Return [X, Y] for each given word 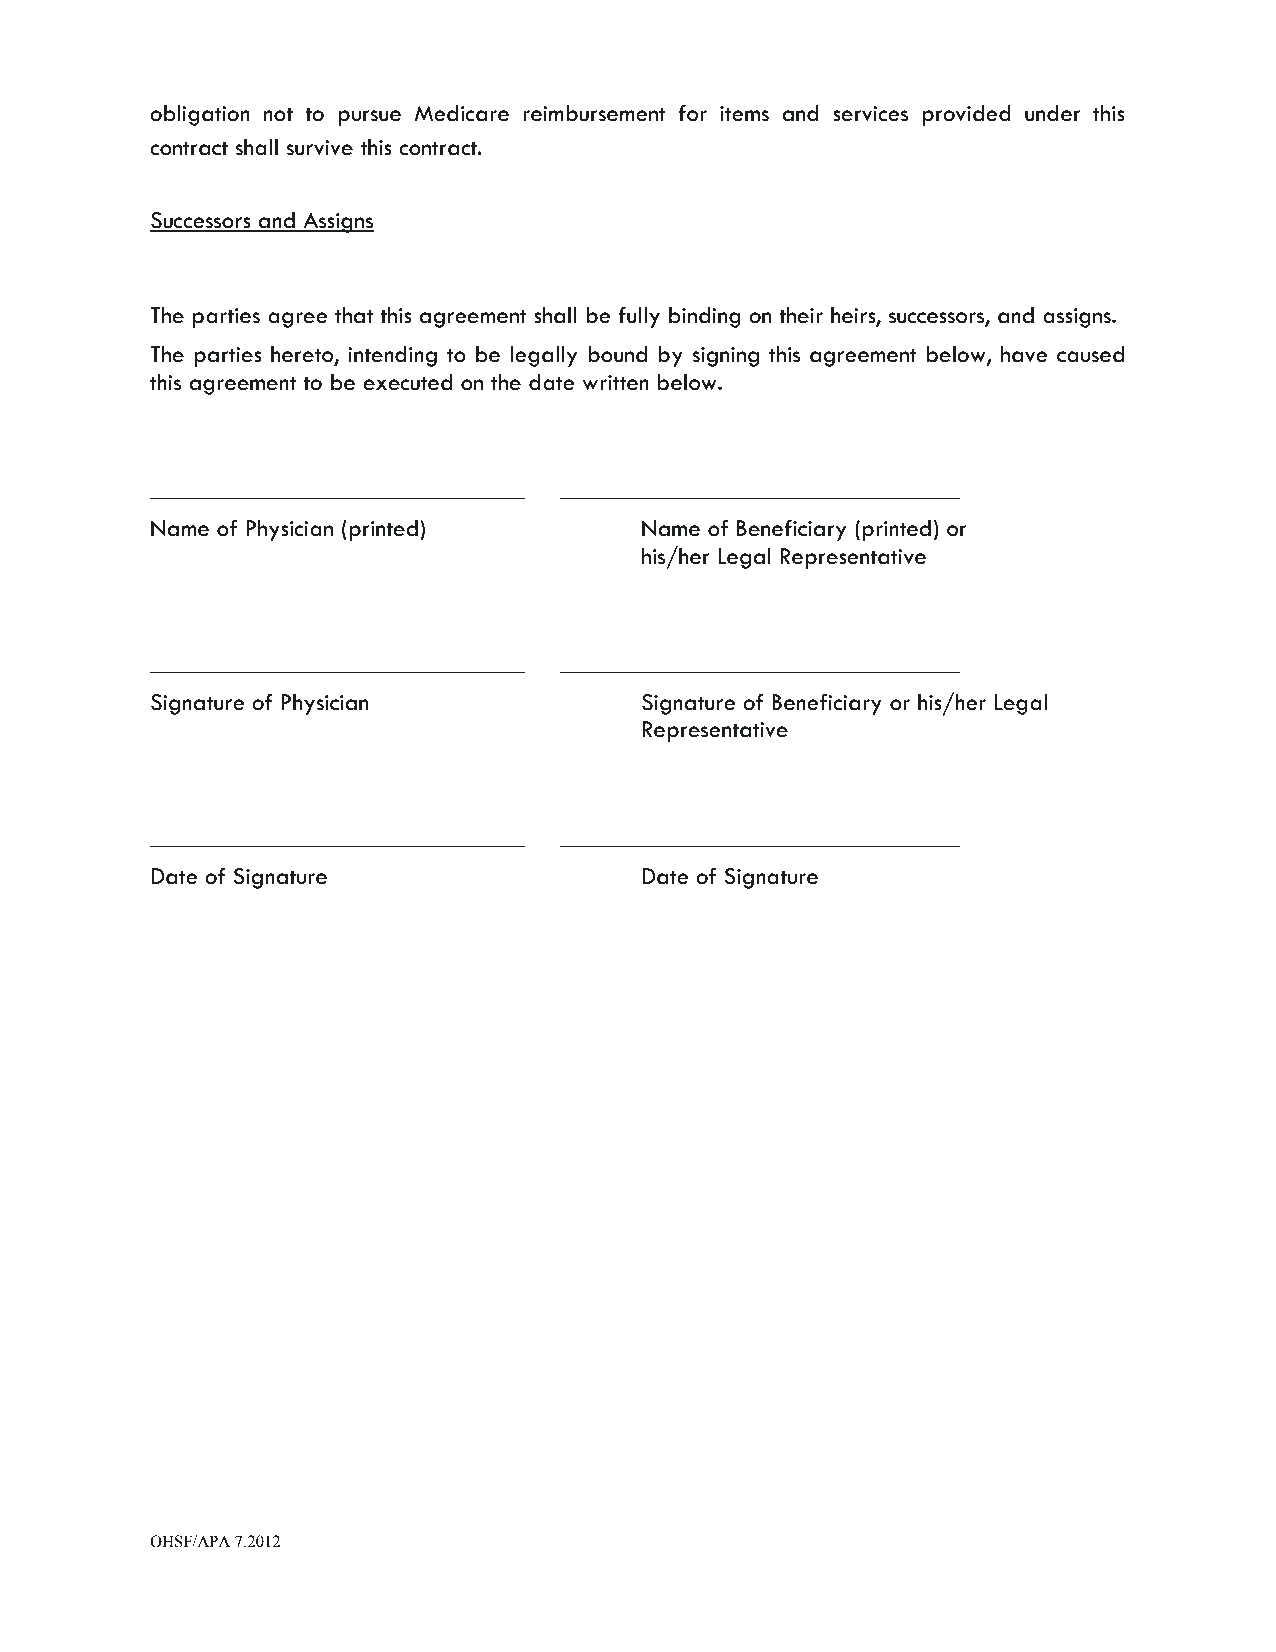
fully [639, 317]
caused [1090, 354]
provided [966, 115]
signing [725, 357]
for [692, 113]
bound [617, 354]
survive [319, 148]
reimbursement [594, 113]
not [278, 115]
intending [392, 356]
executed [408, 382]
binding [705, 317]
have [1024, 354]
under [1053, 113]
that [354, 315]
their [801, 315]
